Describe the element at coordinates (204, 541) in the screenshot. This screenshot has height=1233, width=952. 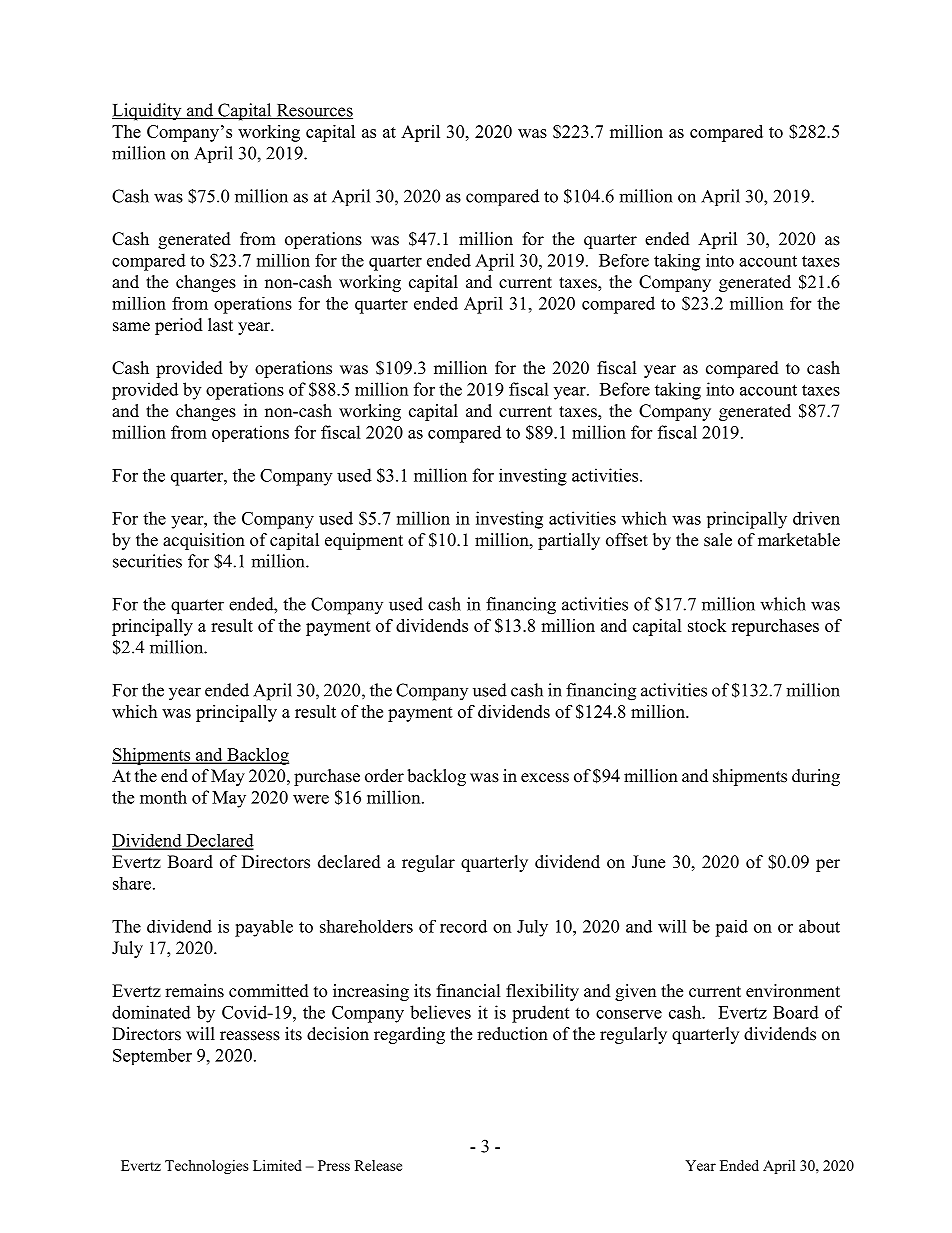
I see `acquisition` at that location.
